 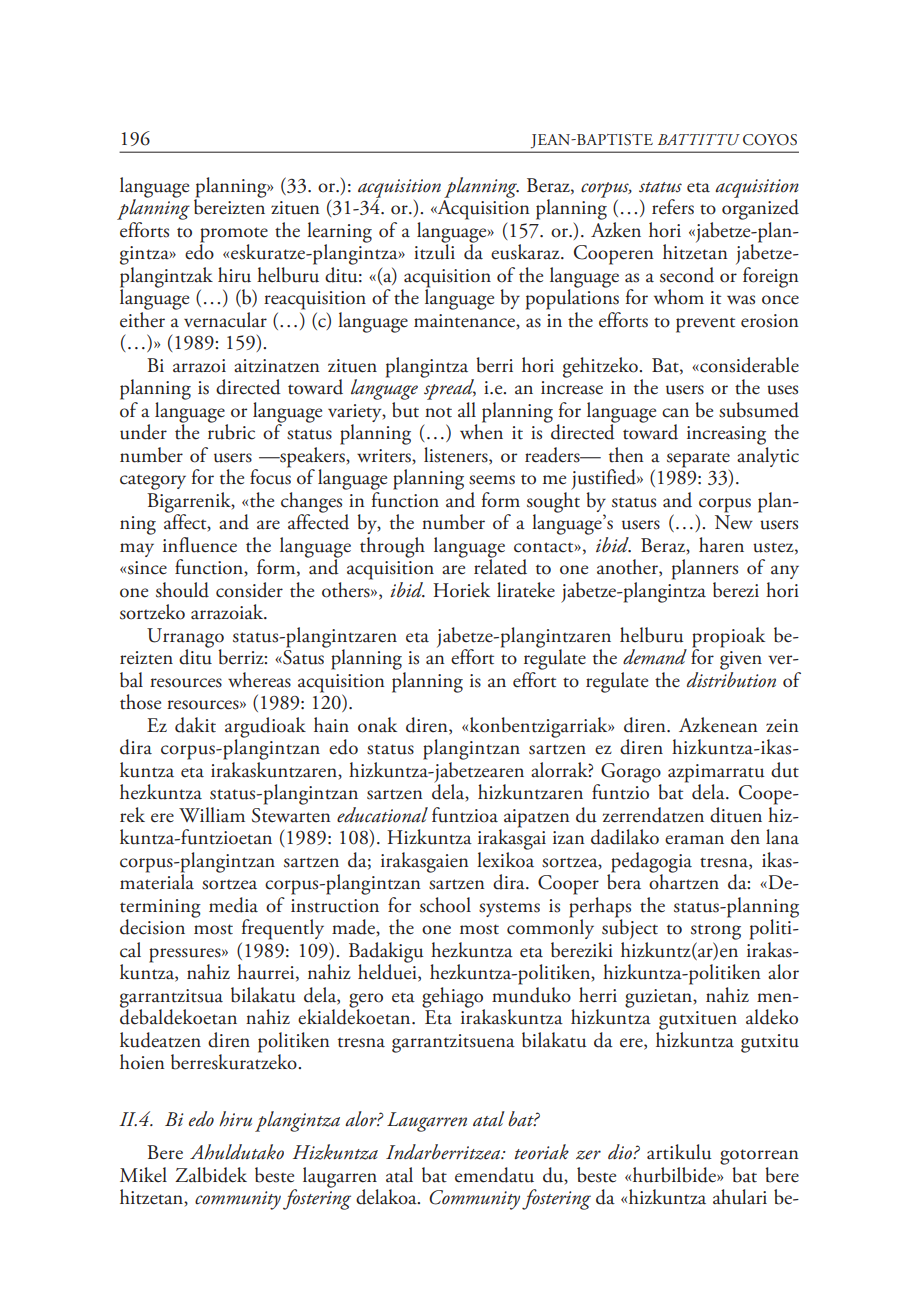 What do you see at coordinates (331, 724) in the screenshot?
I see `hain` at bounding box center [331, 724].
